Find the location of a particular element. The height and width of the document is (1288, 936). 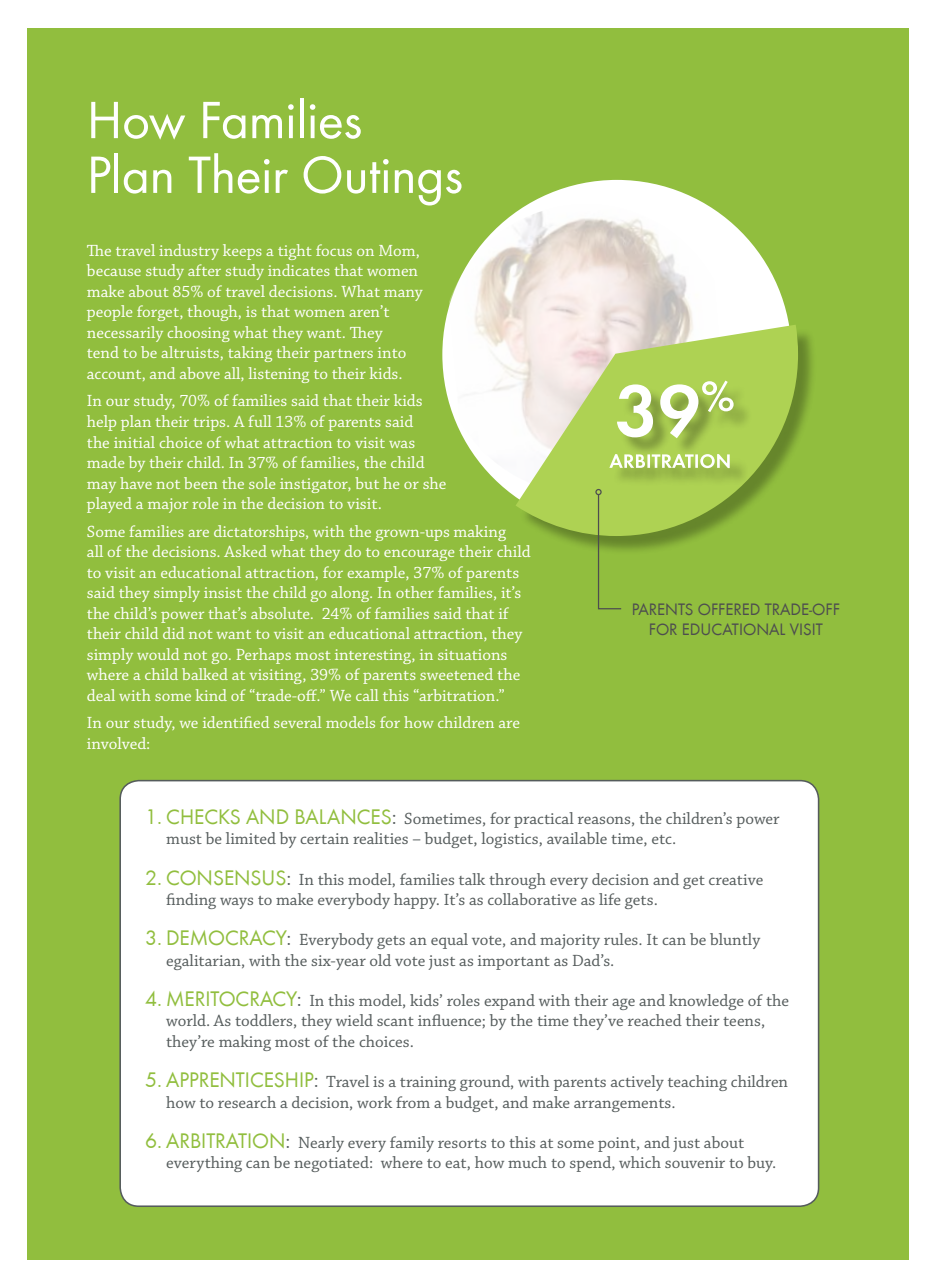

research is located at coordinates (247, 1102).
